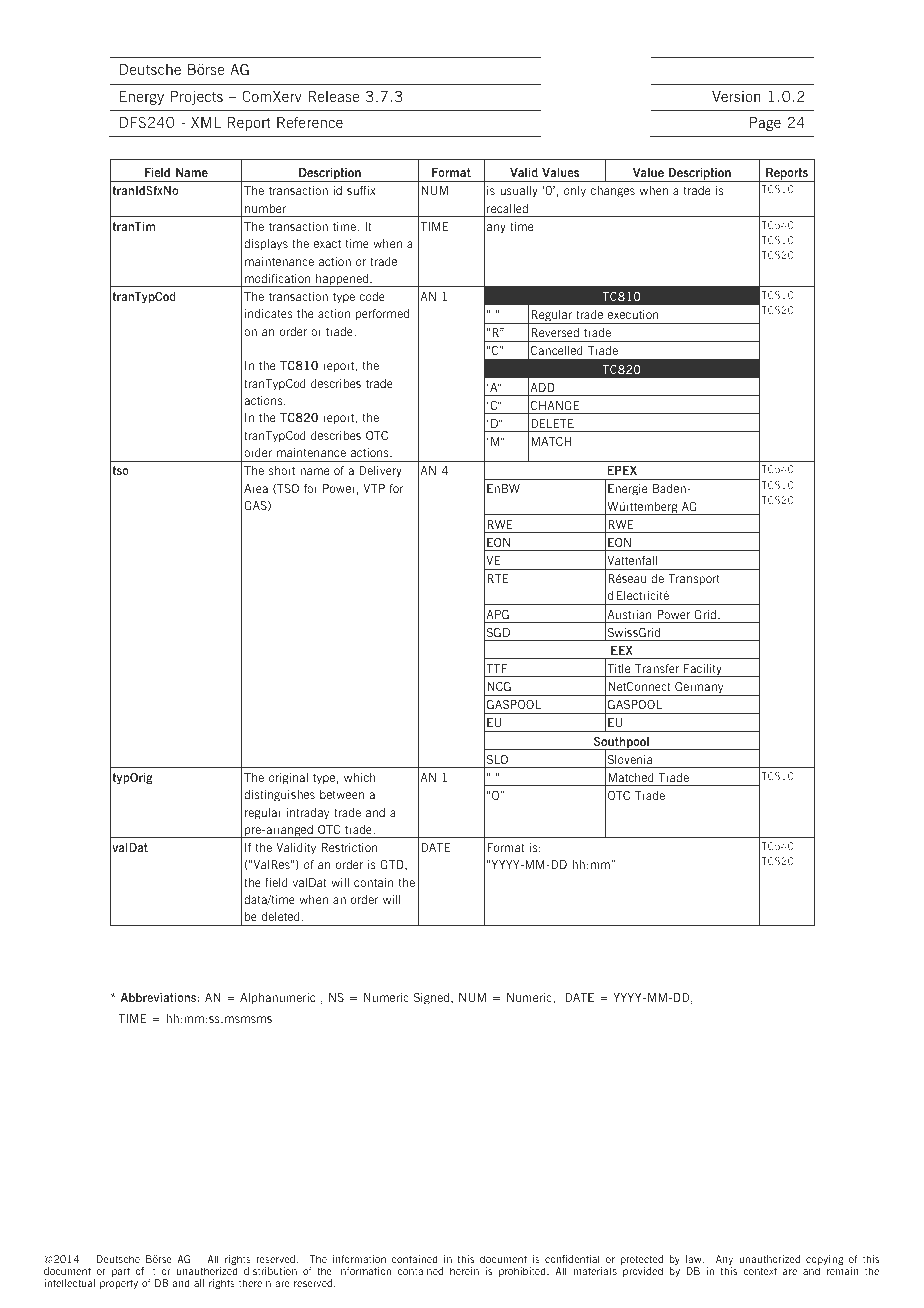 This document has width=924, height=1308. What do you see at coordinates (499, 686) in the document?
I see `NCG` at bounding box center [499, 686].
